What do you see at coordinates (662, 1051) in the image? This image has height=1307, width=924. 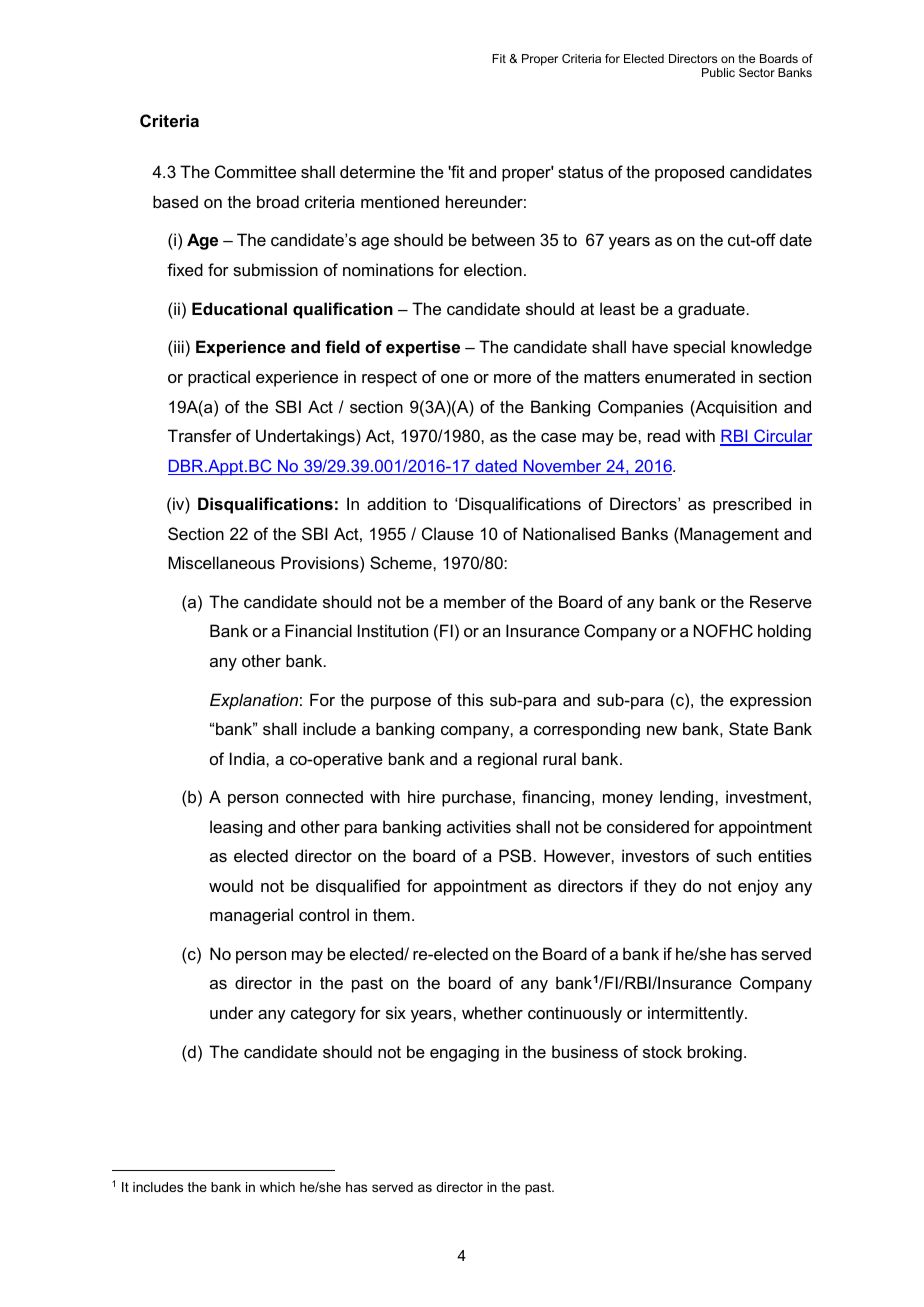 I see `stock` at bounding box center [662, 1051].
